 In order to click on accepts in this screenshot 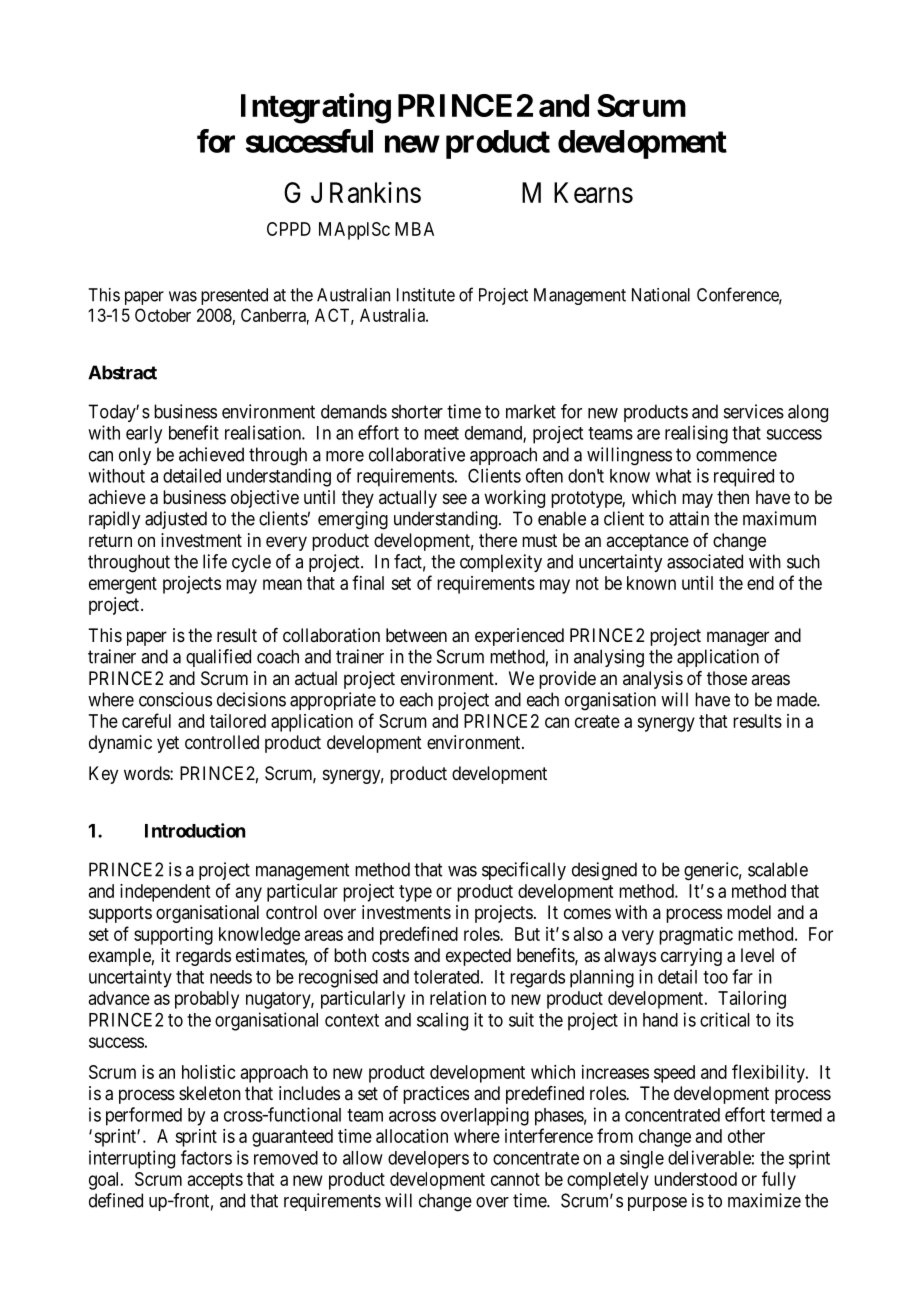, I will do `click(215, 1181)`.
